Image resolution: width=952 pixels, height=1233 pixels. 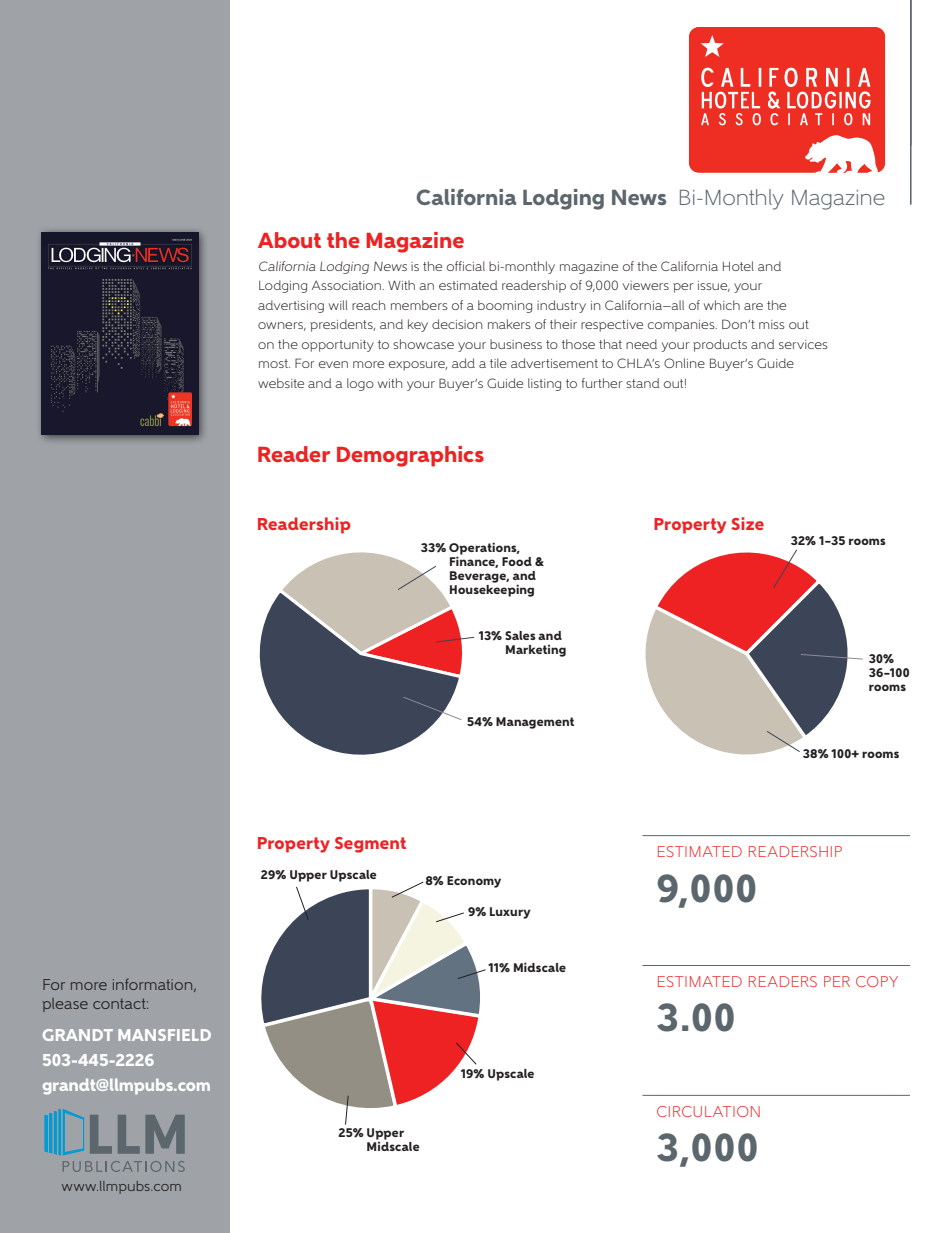 I want to click on website, so click(x=281, y=383).
